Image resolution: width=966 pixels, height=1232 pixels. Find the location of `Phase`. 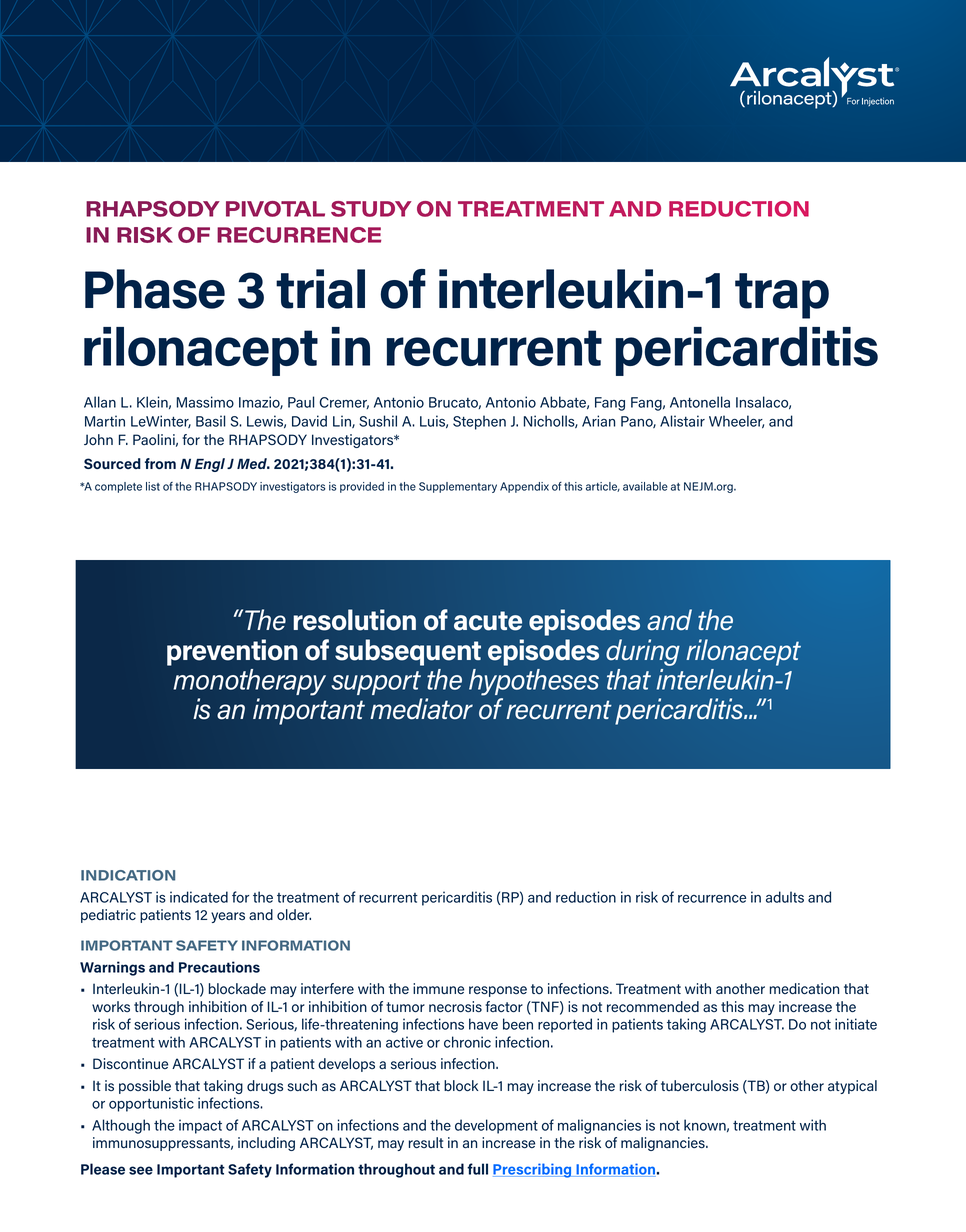

Phase is located at coordinates (155, 289).
